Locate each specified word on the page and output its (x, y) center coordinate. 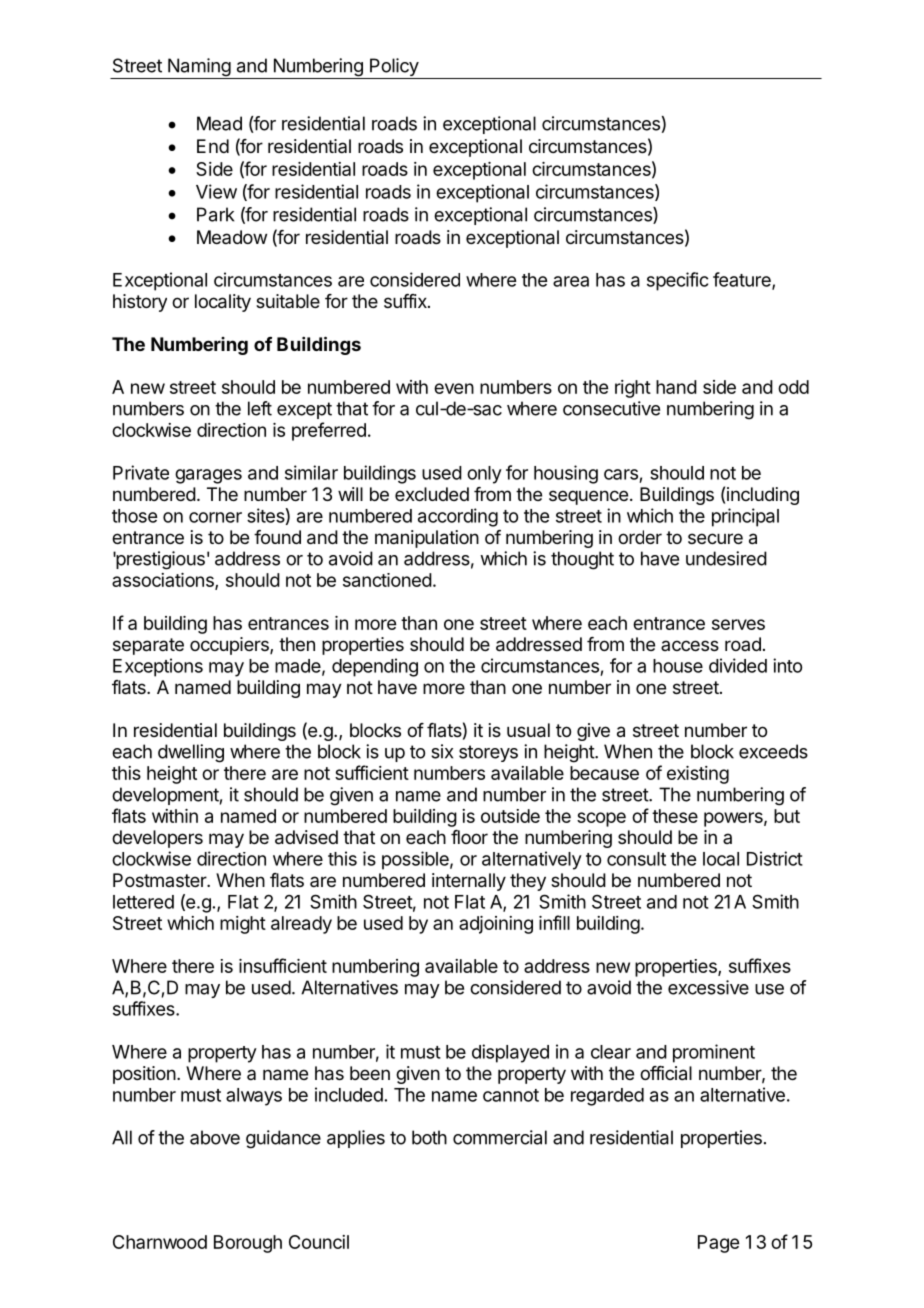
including (763, 496)
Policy (394, 68)
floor (469, 837)
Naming (199, 68)
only (484, 475)
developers (157, 839)
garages (208, 476)
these (675, 816)
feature (743, 280)
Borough (248, 1244)
